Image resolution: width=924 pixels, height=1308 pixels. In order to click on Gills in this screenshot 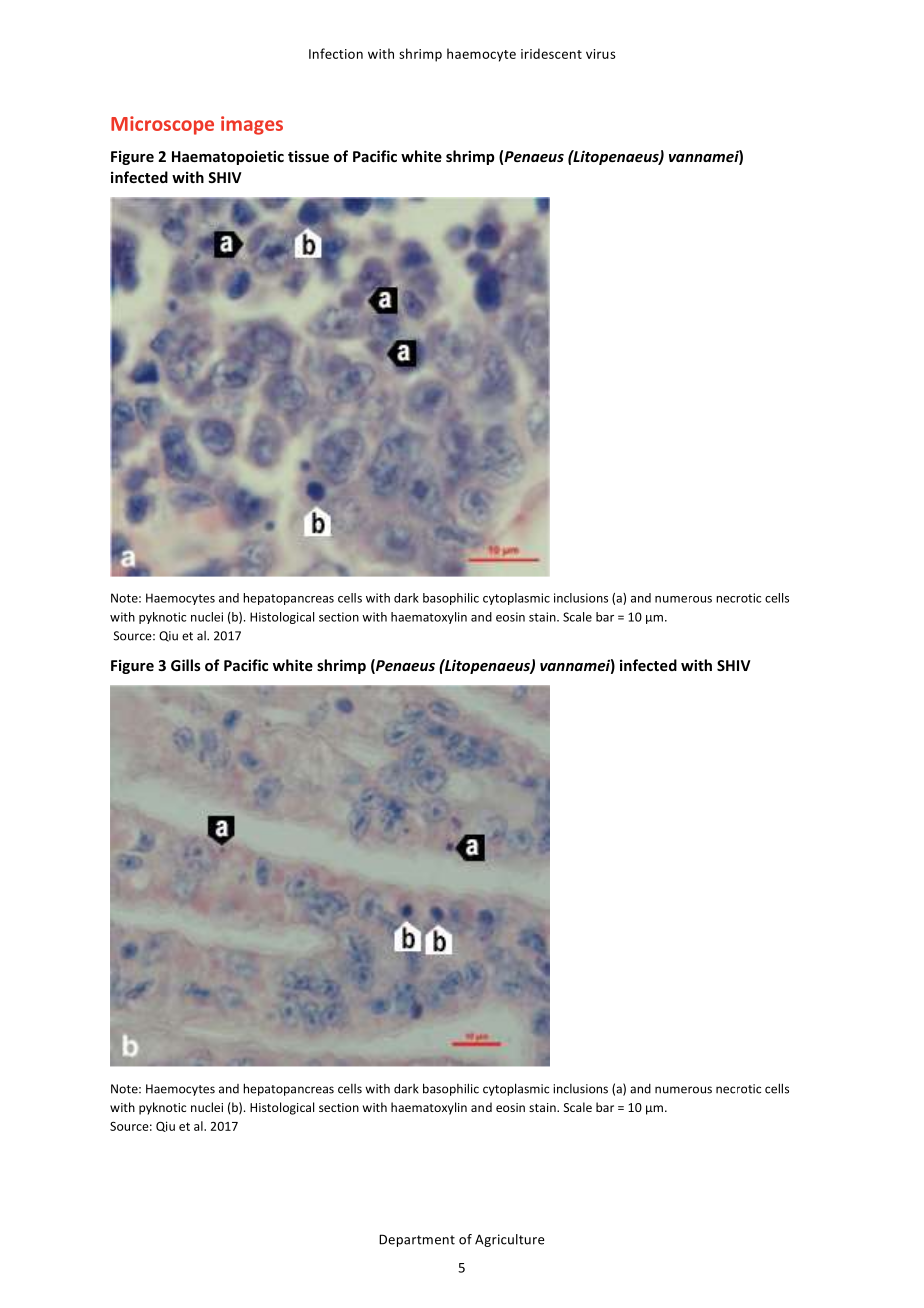, I will do `click(186, 665)`.
